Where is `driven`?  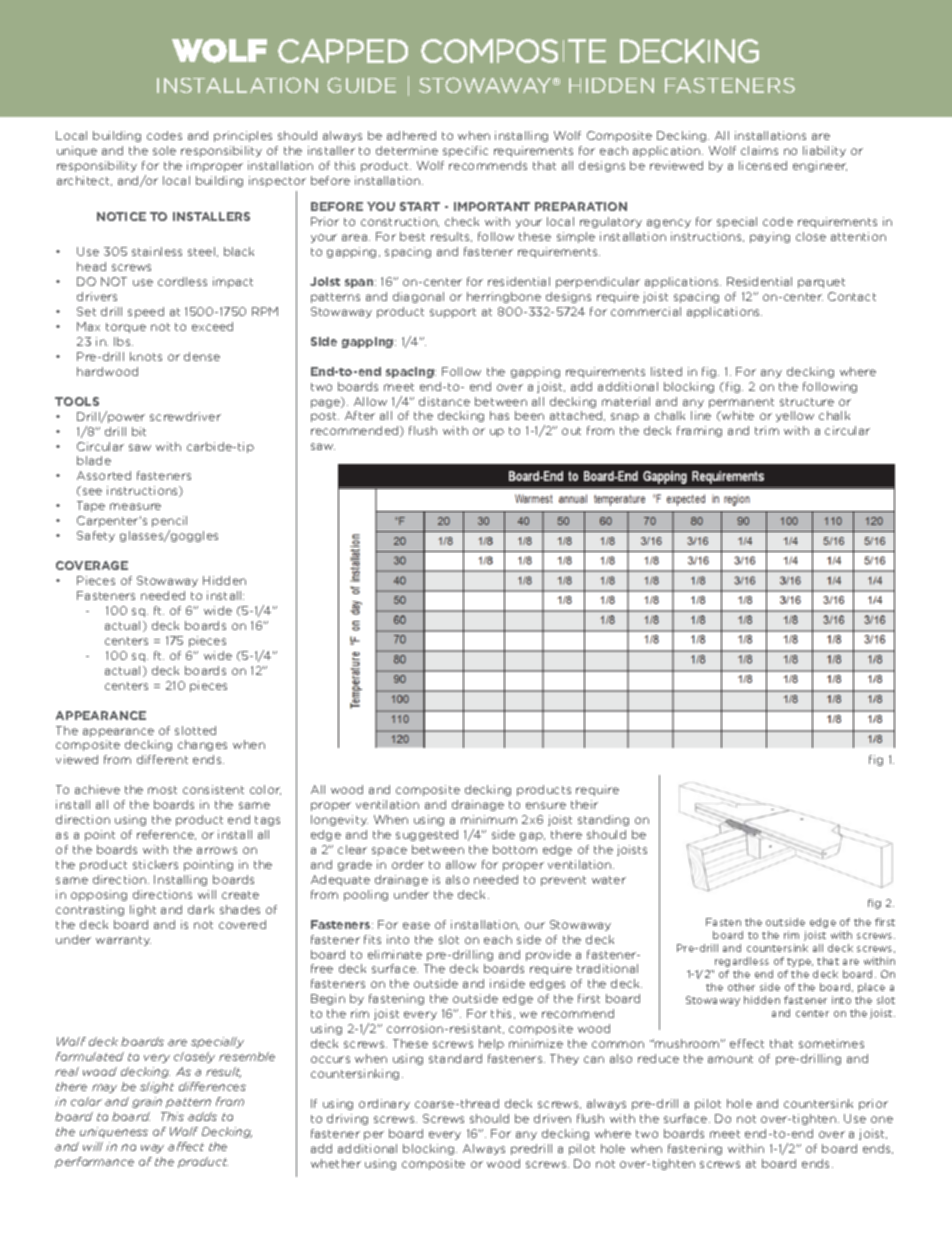 driven is located at coordinates (552, 1118).
